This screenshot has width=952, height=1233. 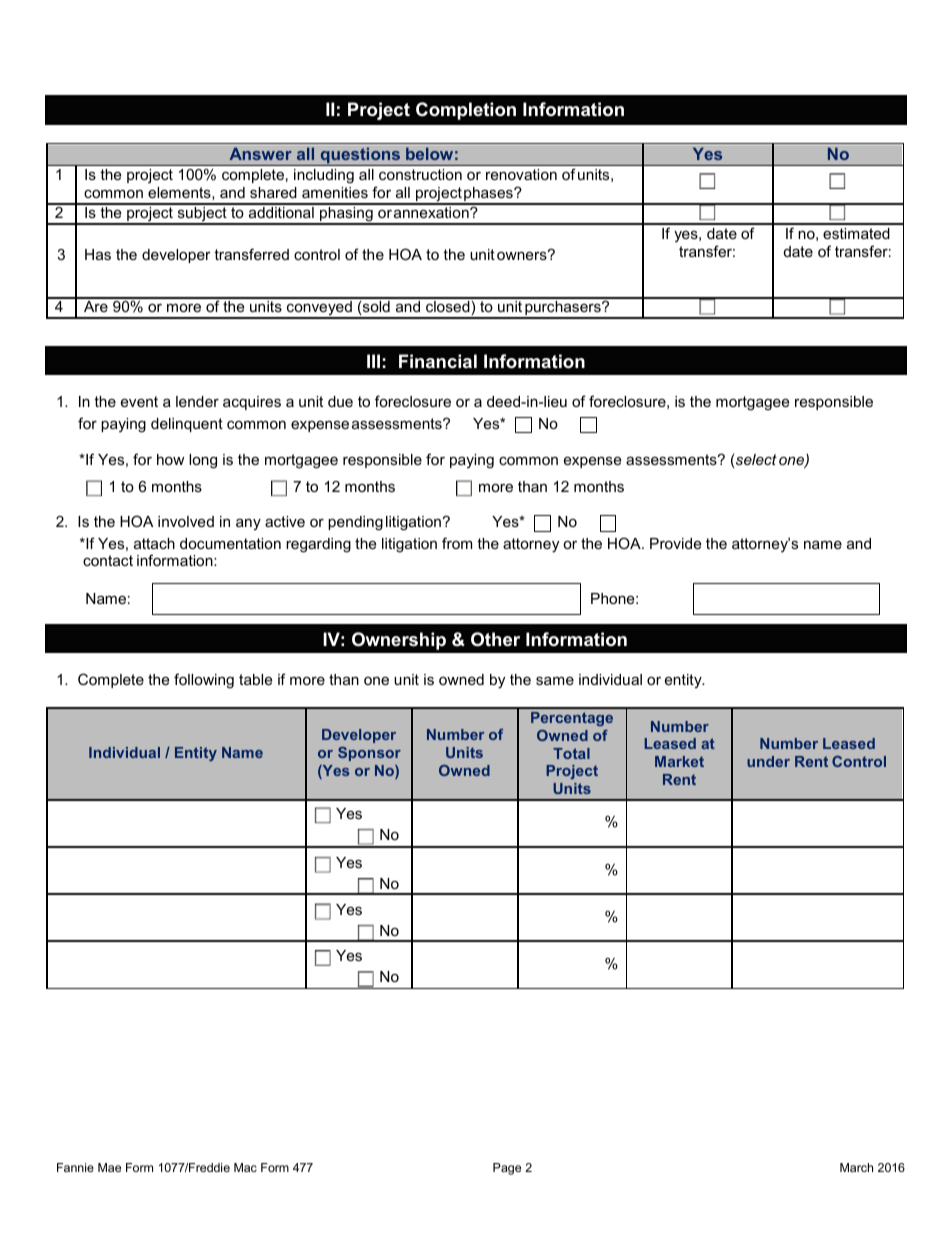 I want to click on Other, so click(x=495, y=639).
